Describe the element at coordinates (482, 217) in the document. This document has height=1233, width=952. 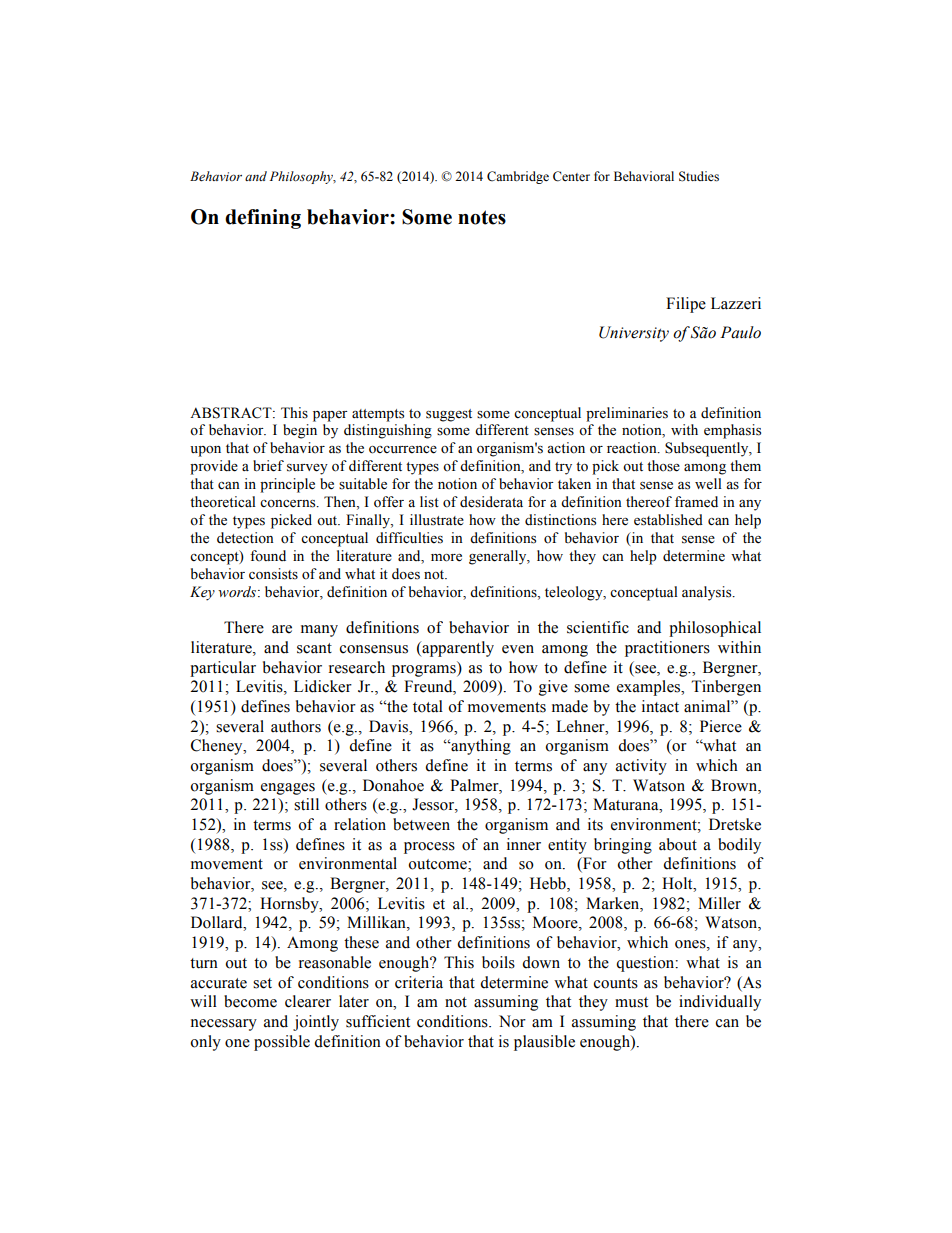
I see `notes` at that location.
